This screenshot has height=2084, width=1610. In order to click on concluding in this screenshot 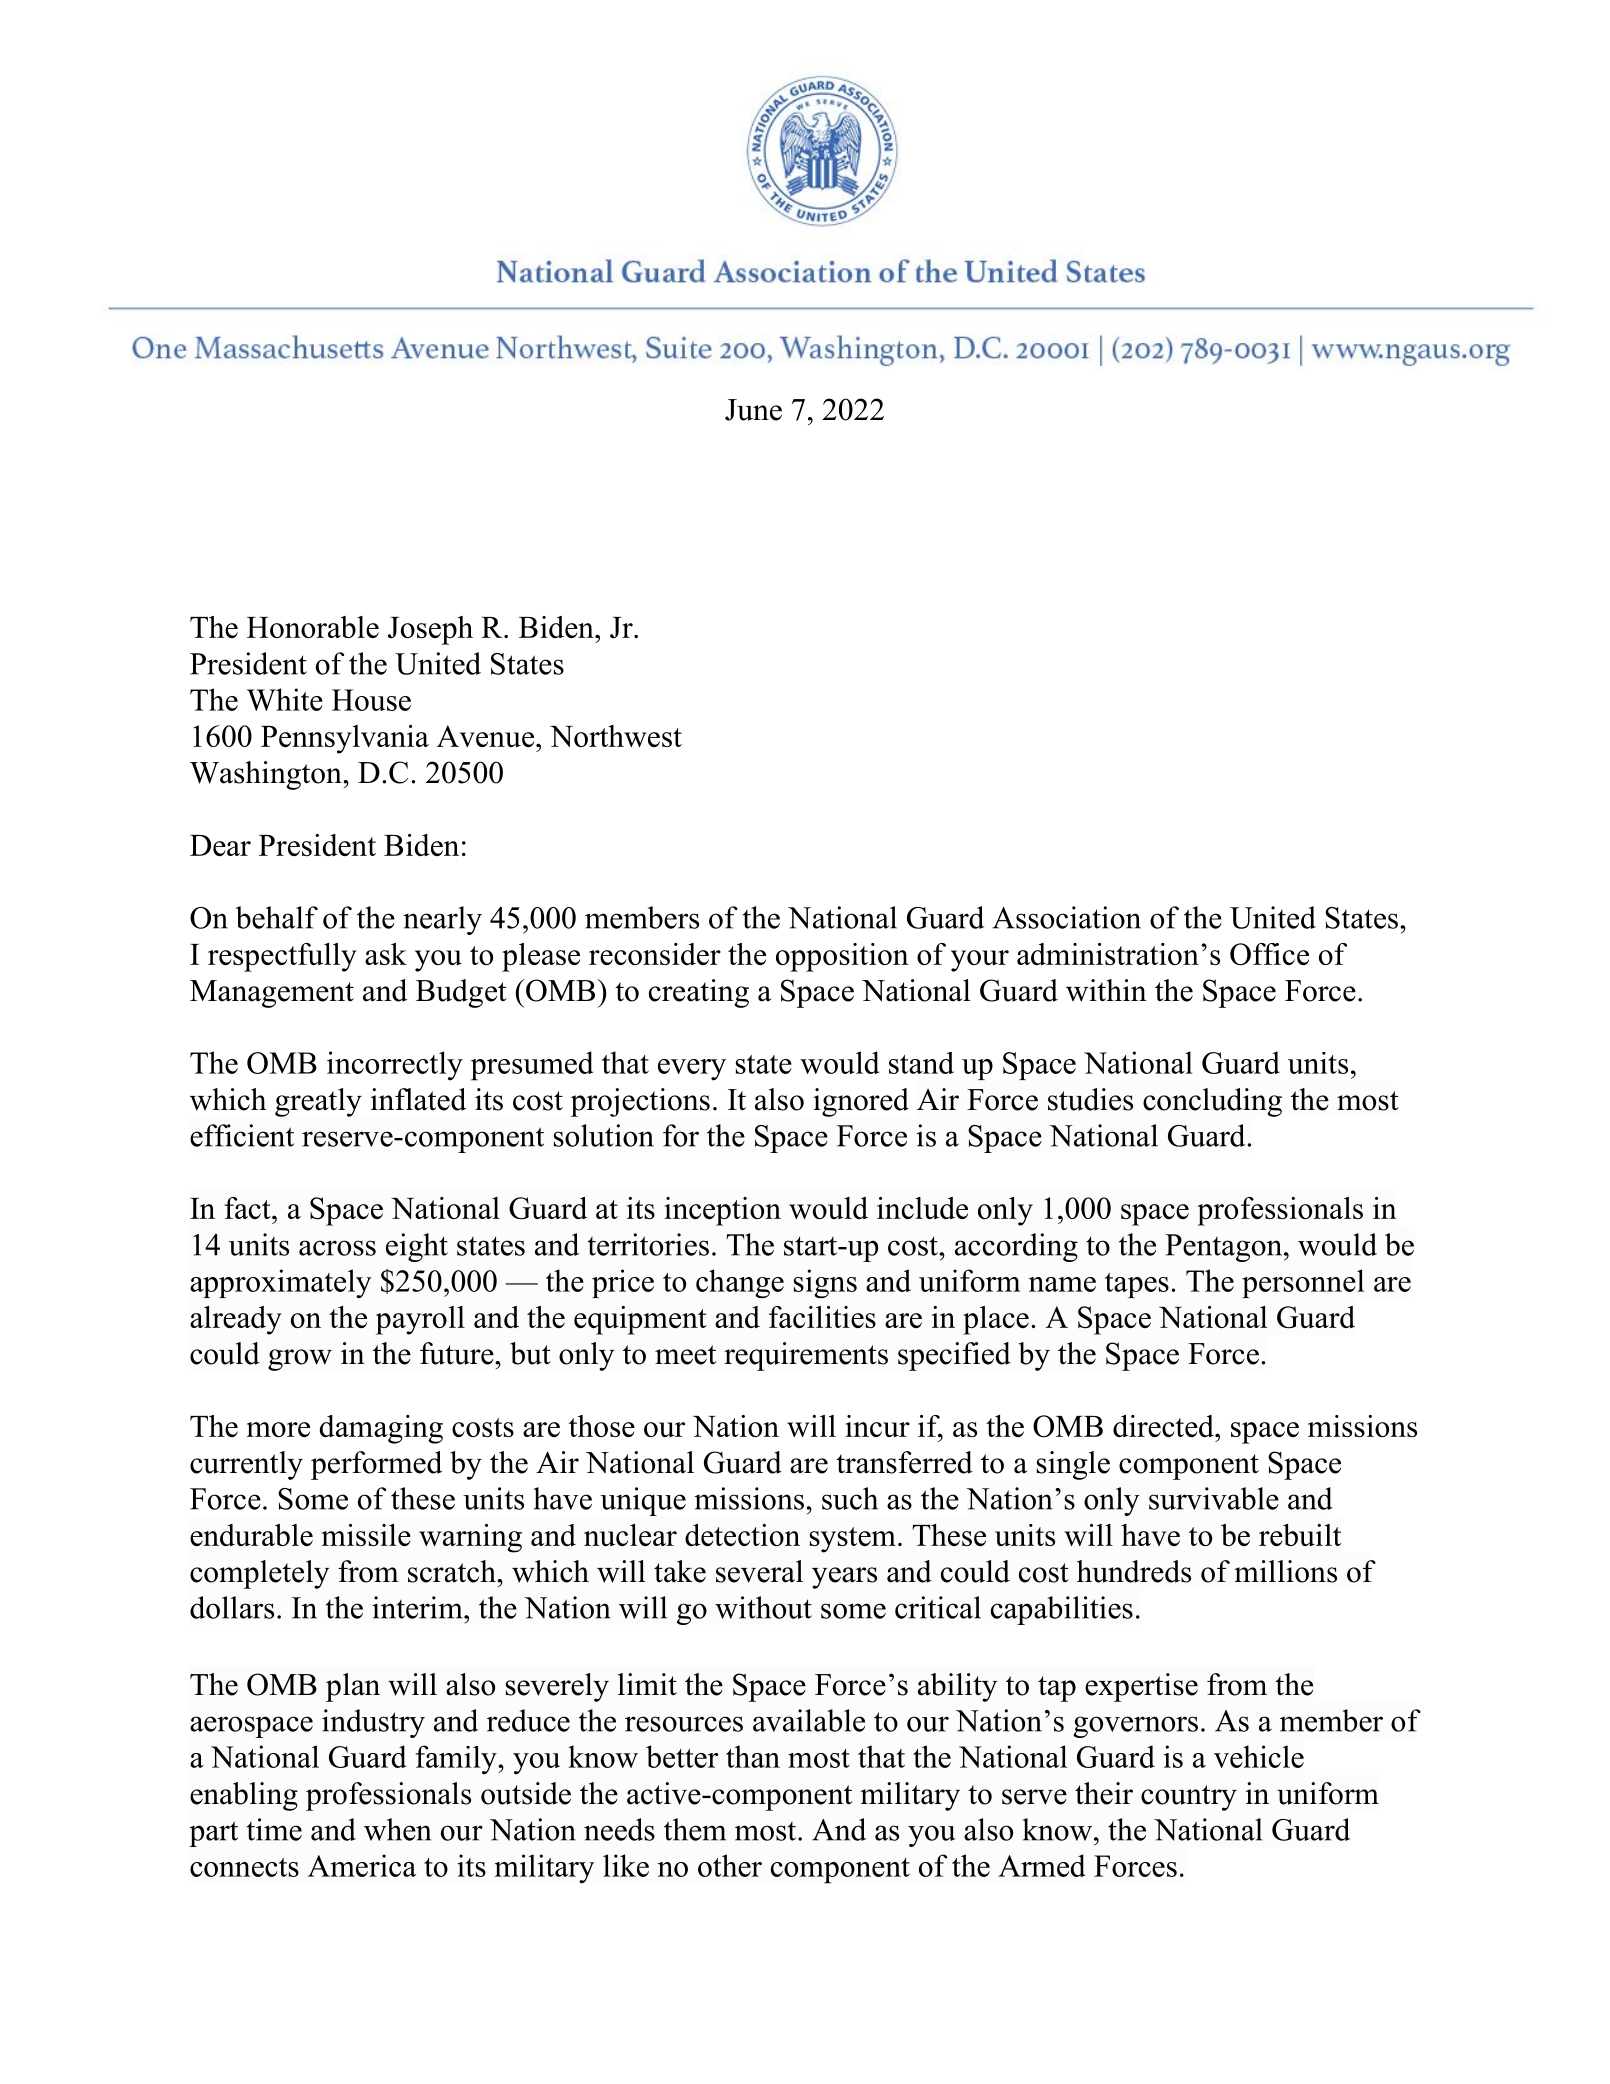, I will do `click(1212, 1102)`.
